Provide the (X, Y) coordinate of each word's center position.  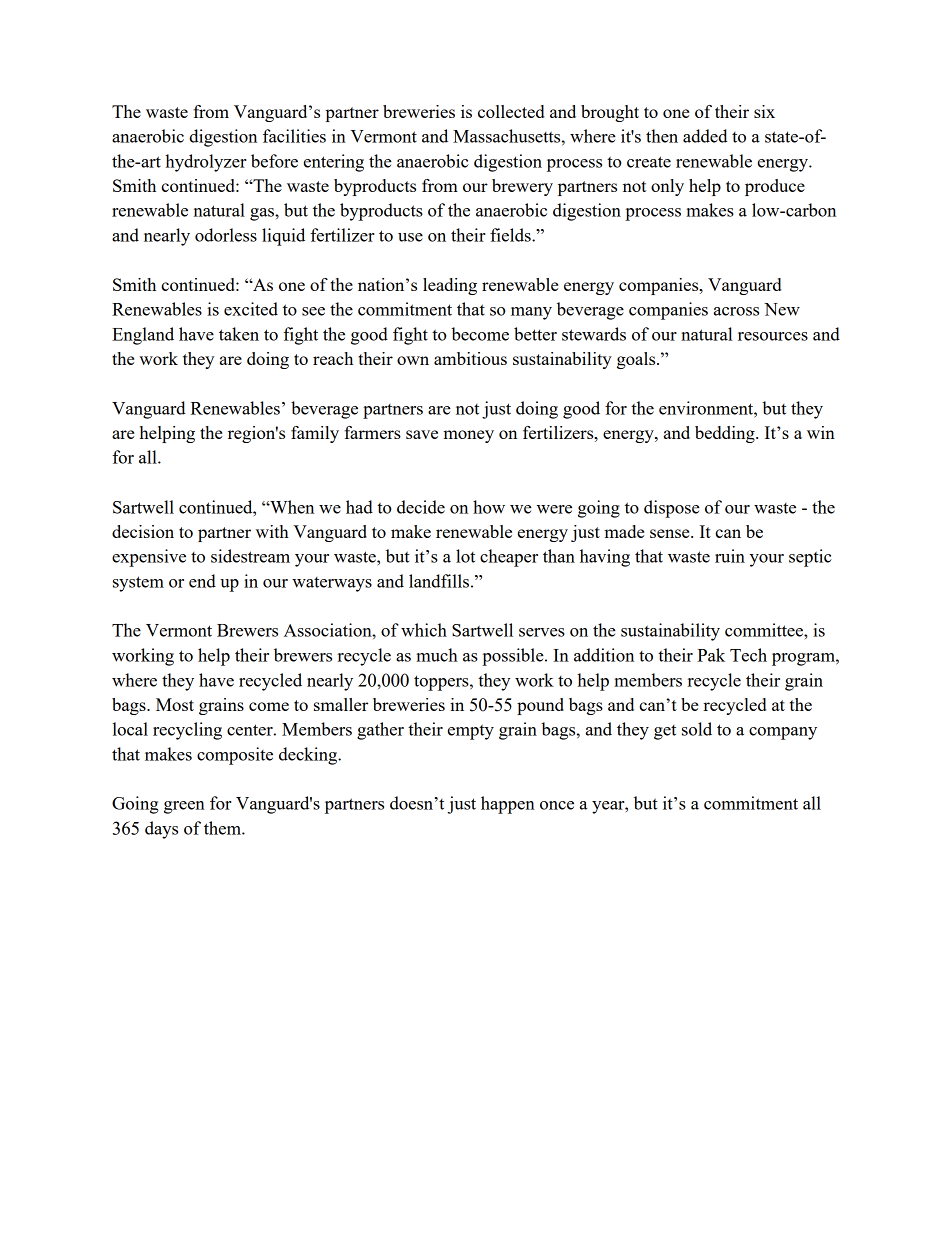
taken (239, 334)
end (202, 581)
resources (773, 336)
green (184, 807)
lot (465, 556)
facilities (294, 136)
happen (508, 805)
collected (511, 111)
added (705, 136)
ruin (730, 556)
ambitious (470, 358)
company (783, 733)
